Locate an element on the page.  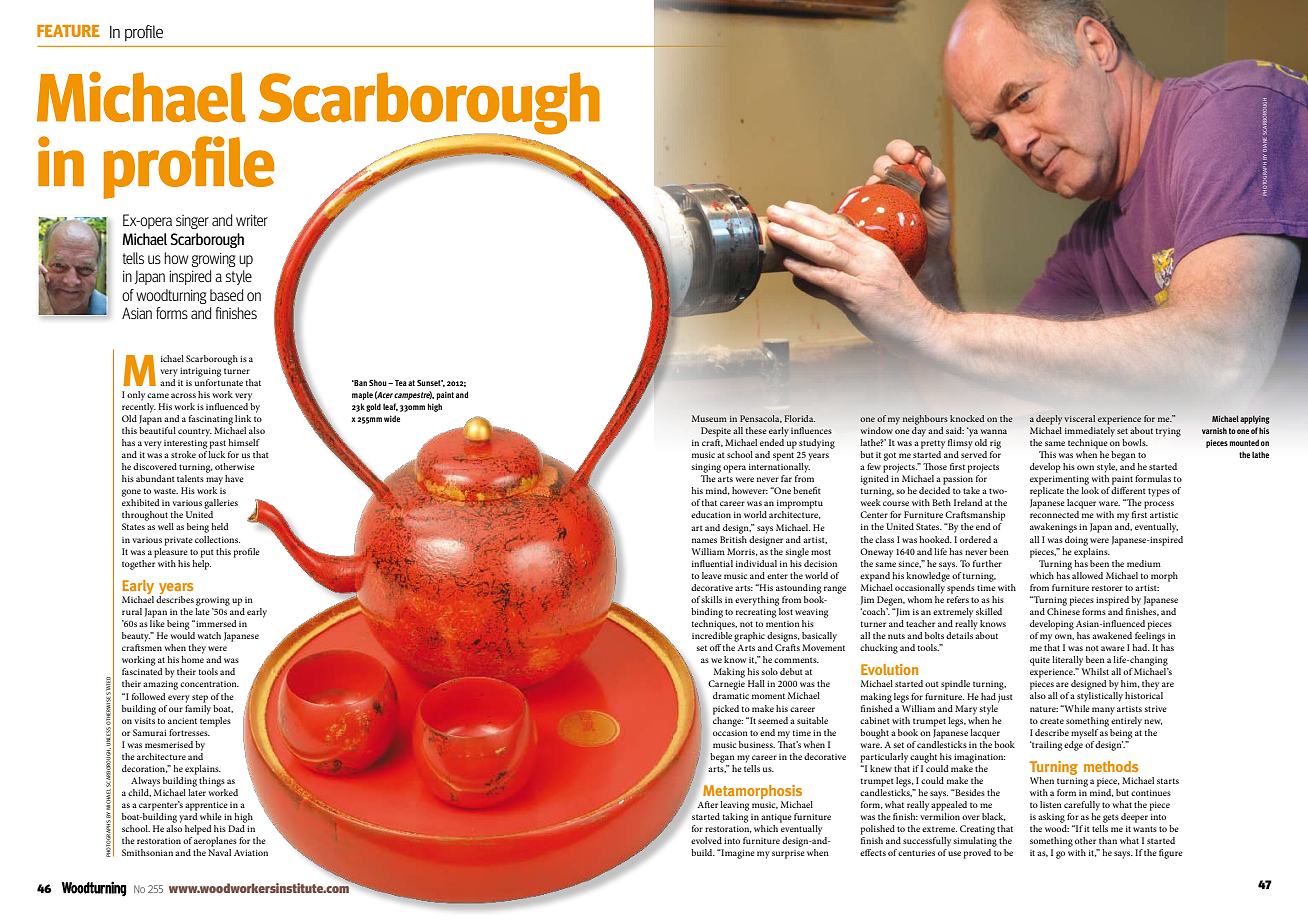
past is located at coordinates (218, 444).
